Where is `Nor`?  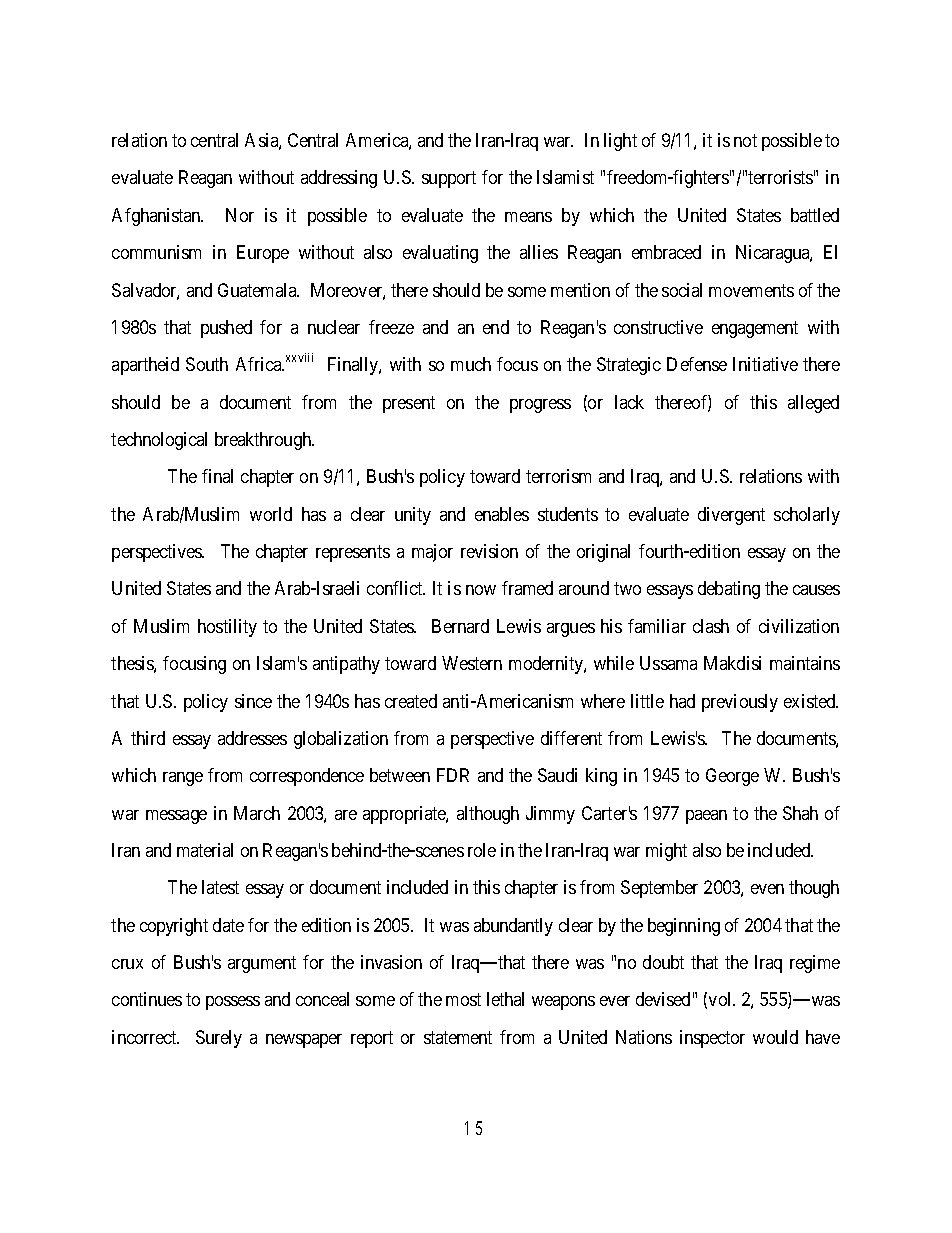
Nor is located at coordinates (240, 215).
